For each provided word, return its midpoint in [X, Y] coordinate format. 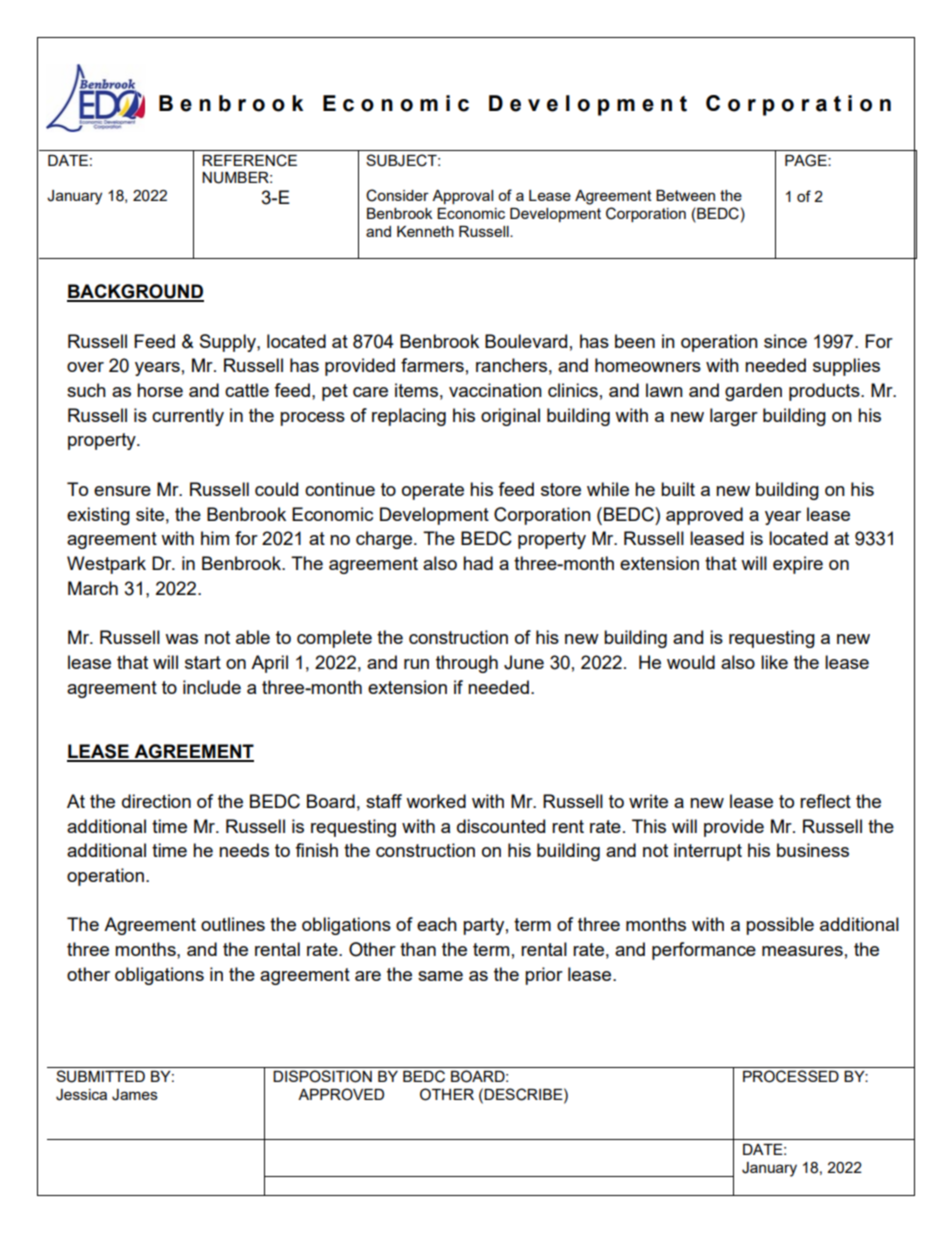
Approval [462, 197]
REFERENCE [249, 160]
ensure [122, 491]
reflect [825, 801]
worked [436, 801]
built [678, 489]
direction [156, 801]
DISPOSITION [322, 1076]
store [561, 489]
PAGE [807, 160]
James [135, 1095]
